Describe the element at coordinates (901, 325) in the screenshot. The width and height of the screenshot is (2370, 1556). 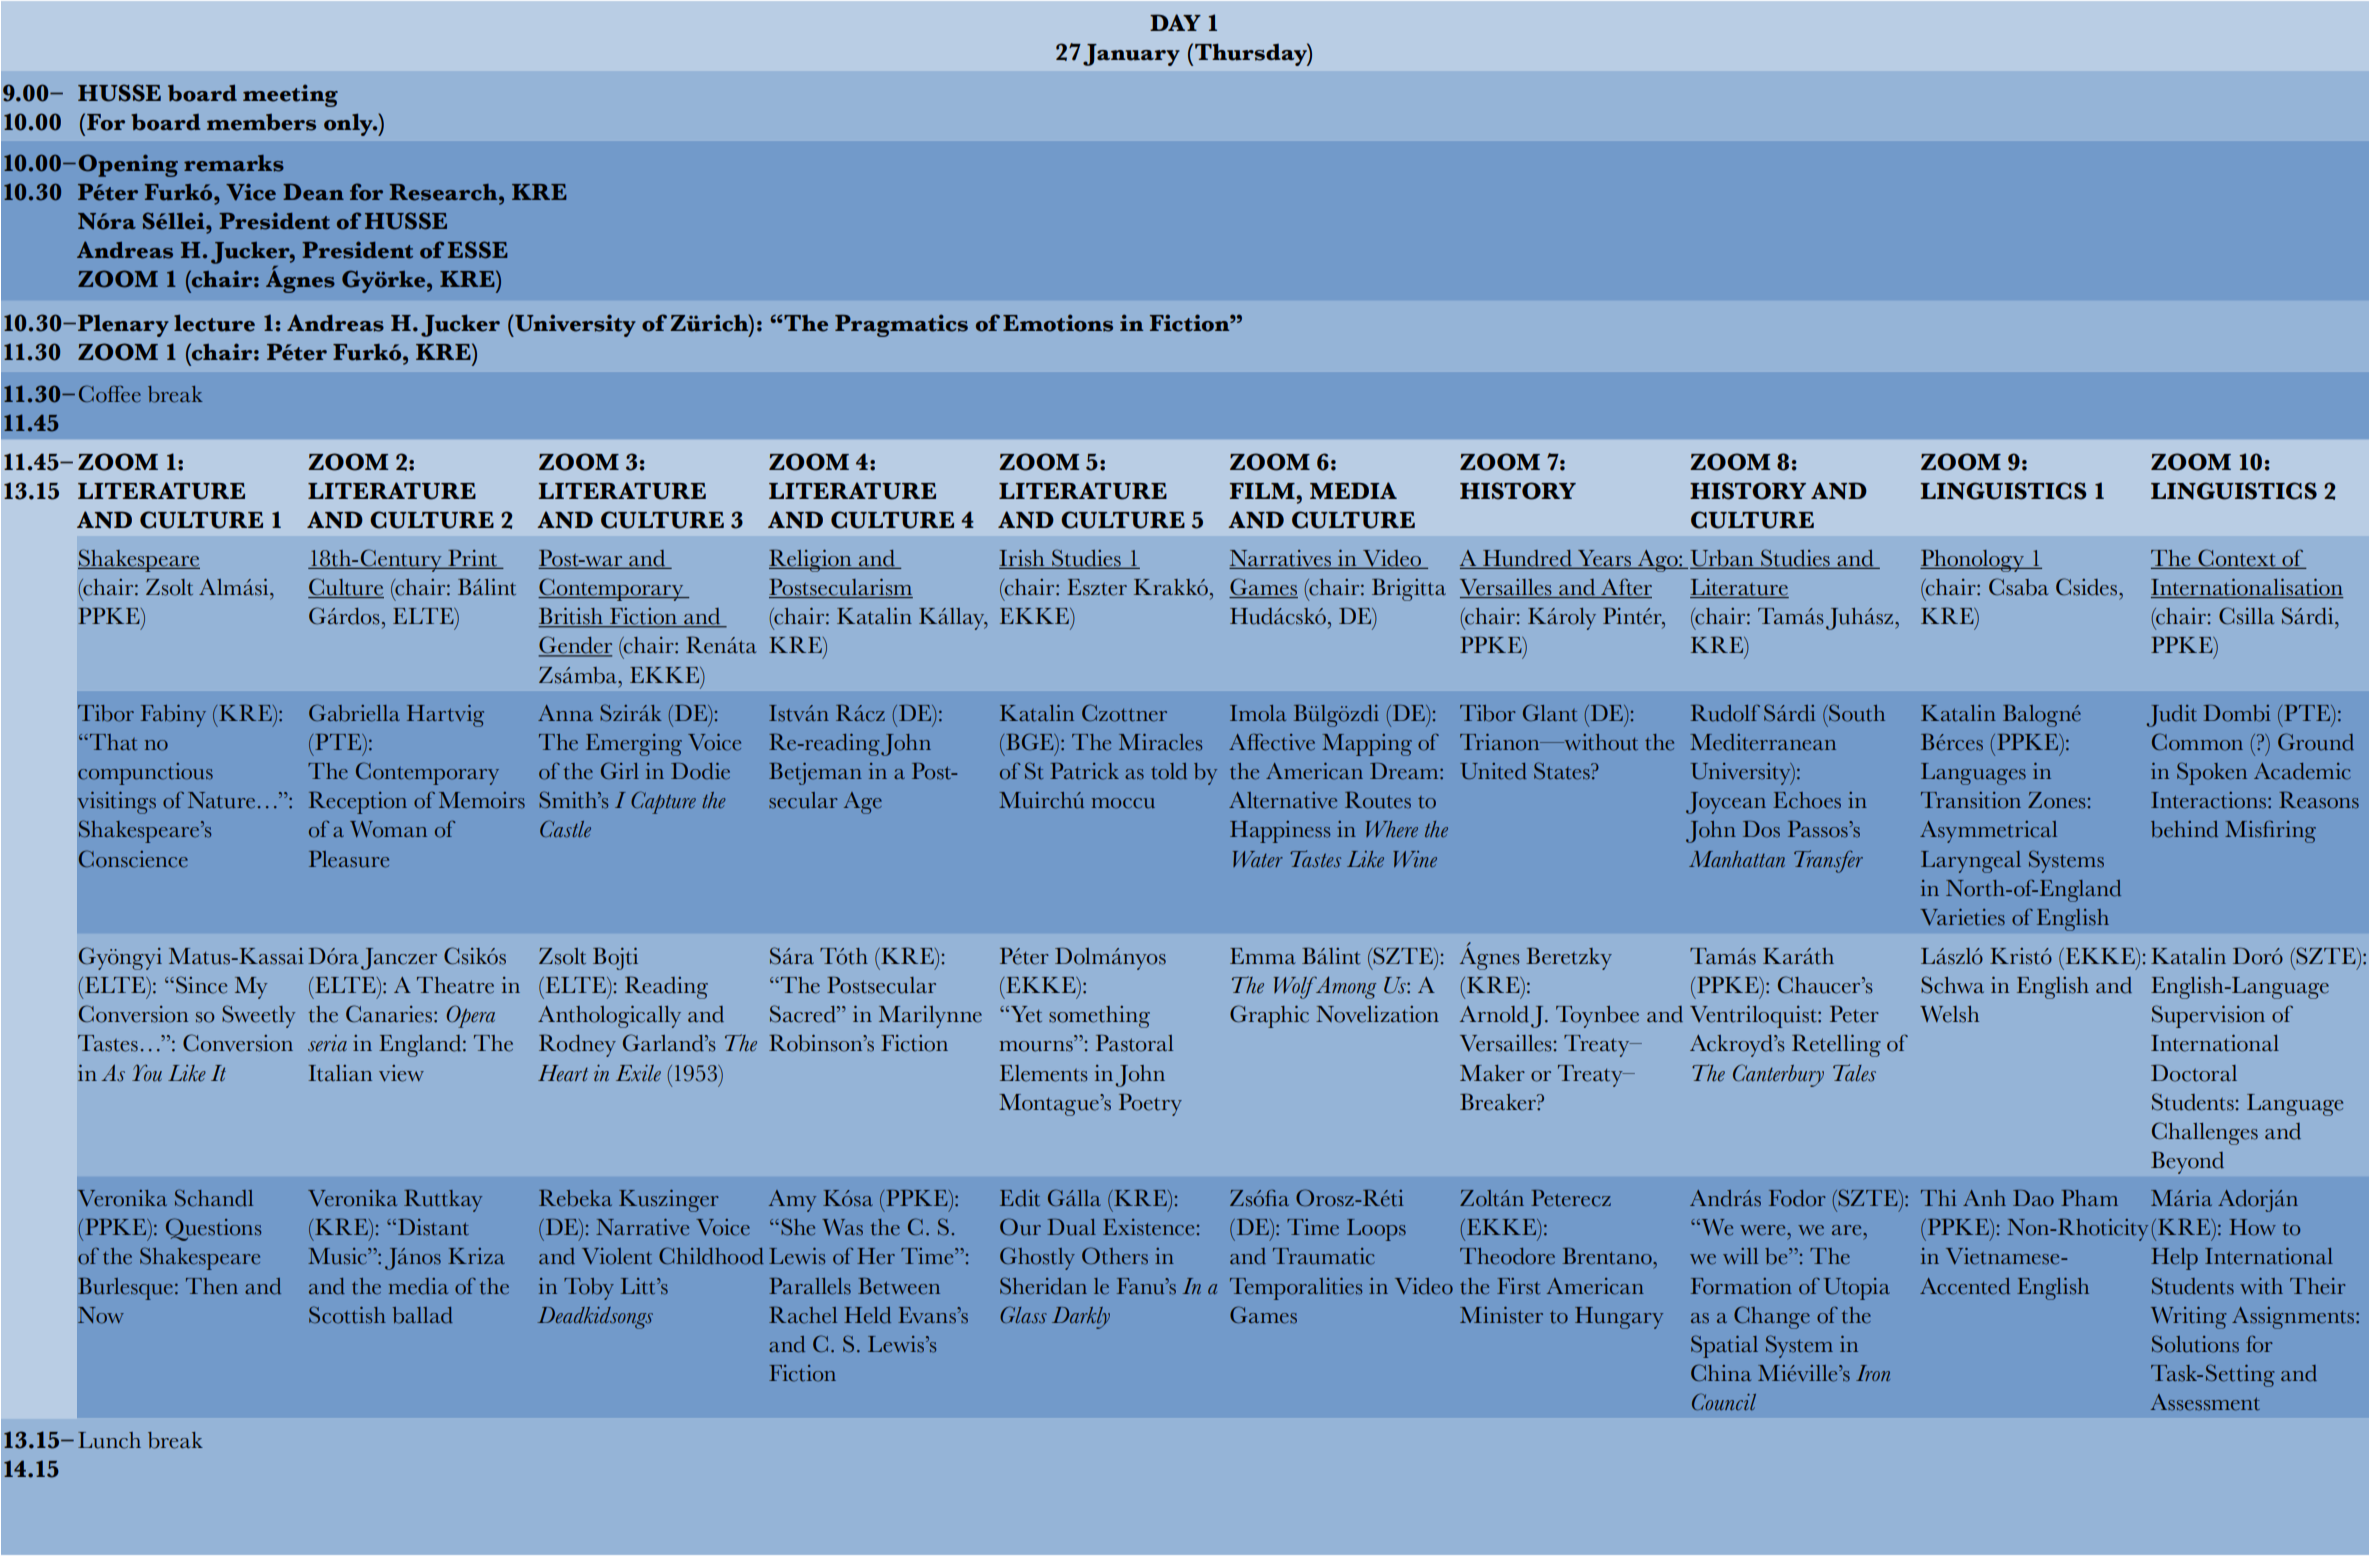
I see `Pragmatics` at that location.
